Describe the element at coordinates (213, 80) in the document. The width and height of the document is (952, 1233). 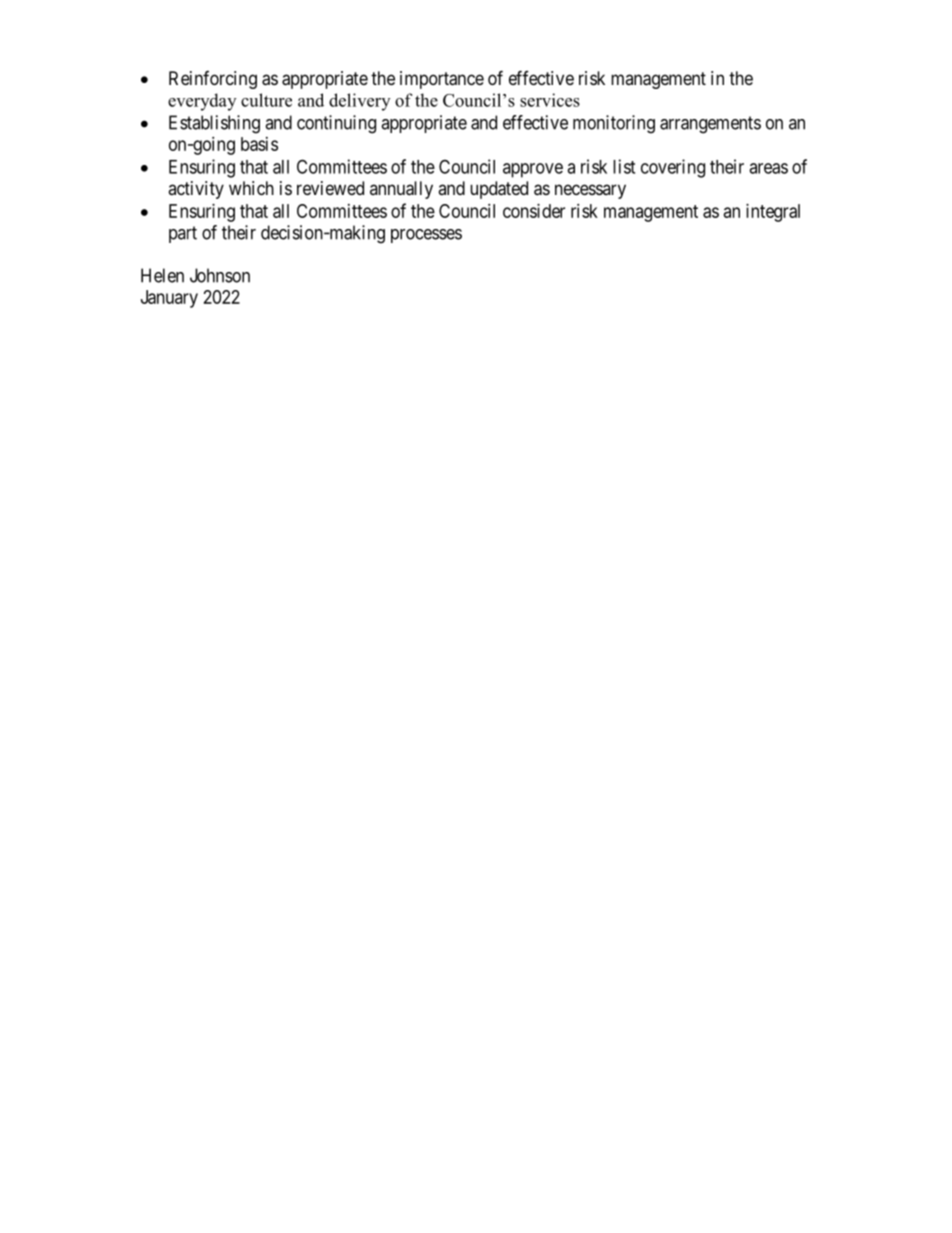
I see `Reinforcing` at that location.
